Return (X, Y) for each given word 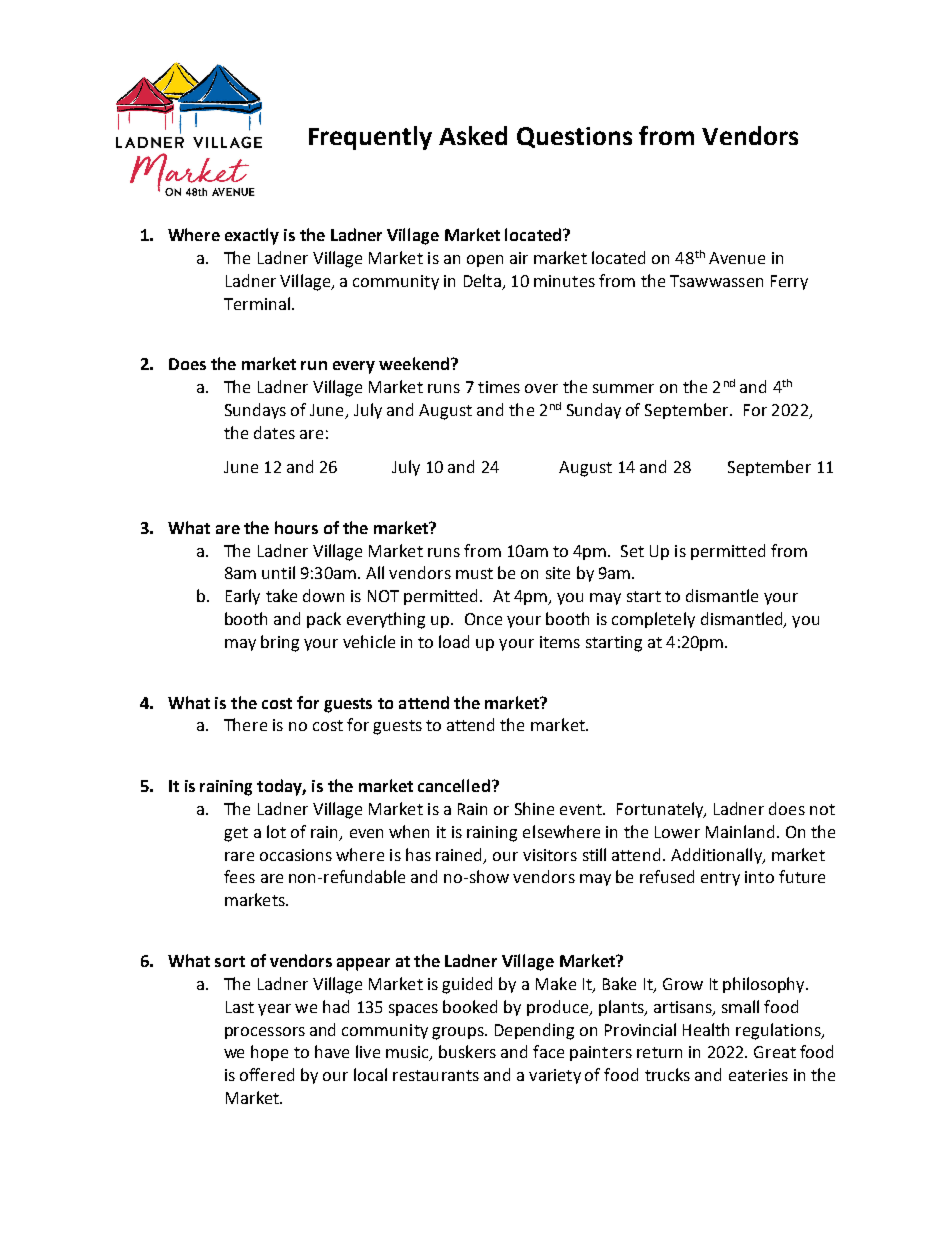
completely (653, 620)
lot (276, 831)
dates (274, 432)
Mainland (740, 831)
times (499, 387)
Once (483, 619)
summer (623, 388)
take (281, 595)
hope (269, 1053)
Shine (534, 808)
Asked (473, 135)
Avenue (737, 258)
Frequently (370, 138)
